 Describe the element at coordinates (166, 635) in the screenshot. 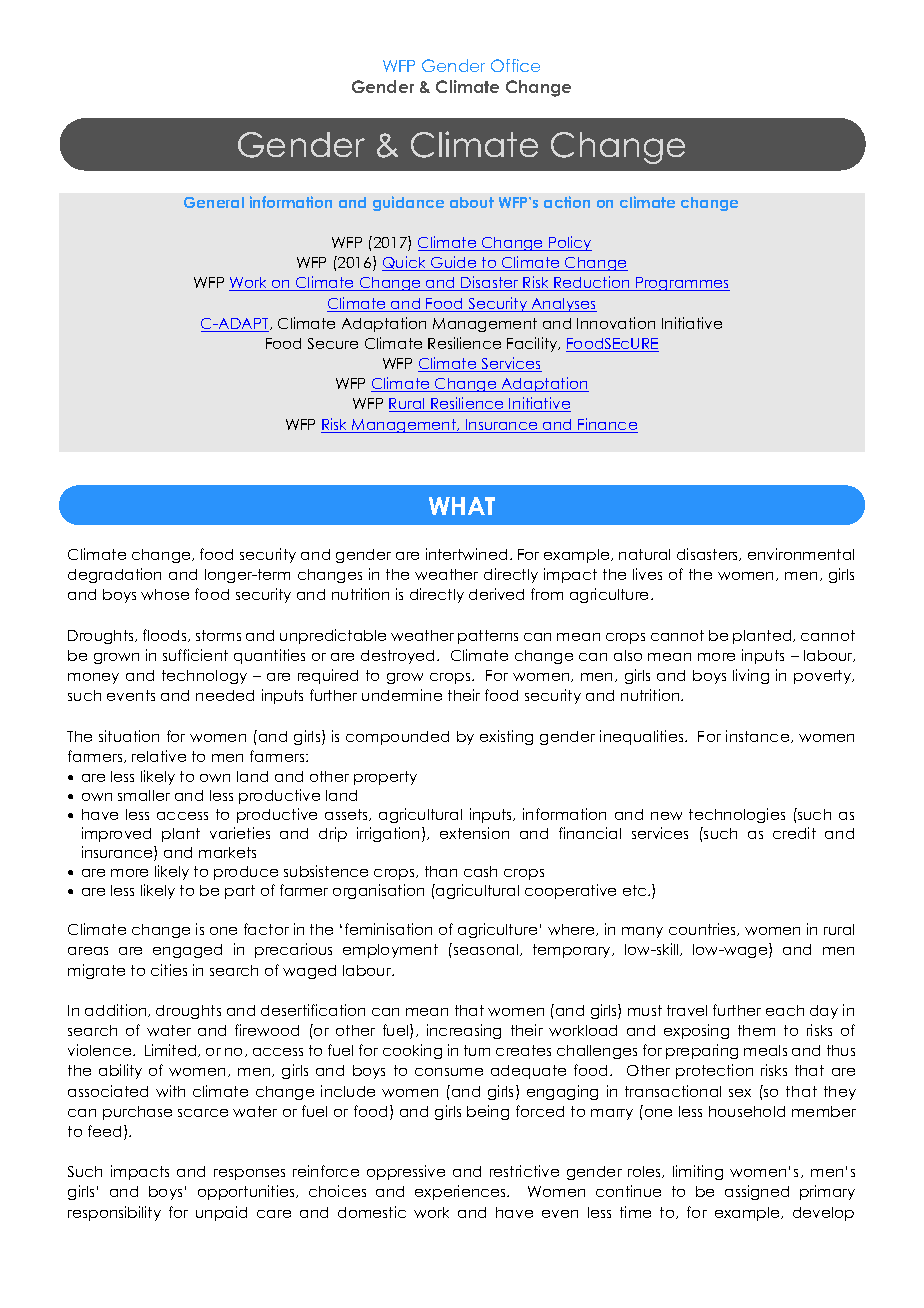

I see `floods` at that location.
